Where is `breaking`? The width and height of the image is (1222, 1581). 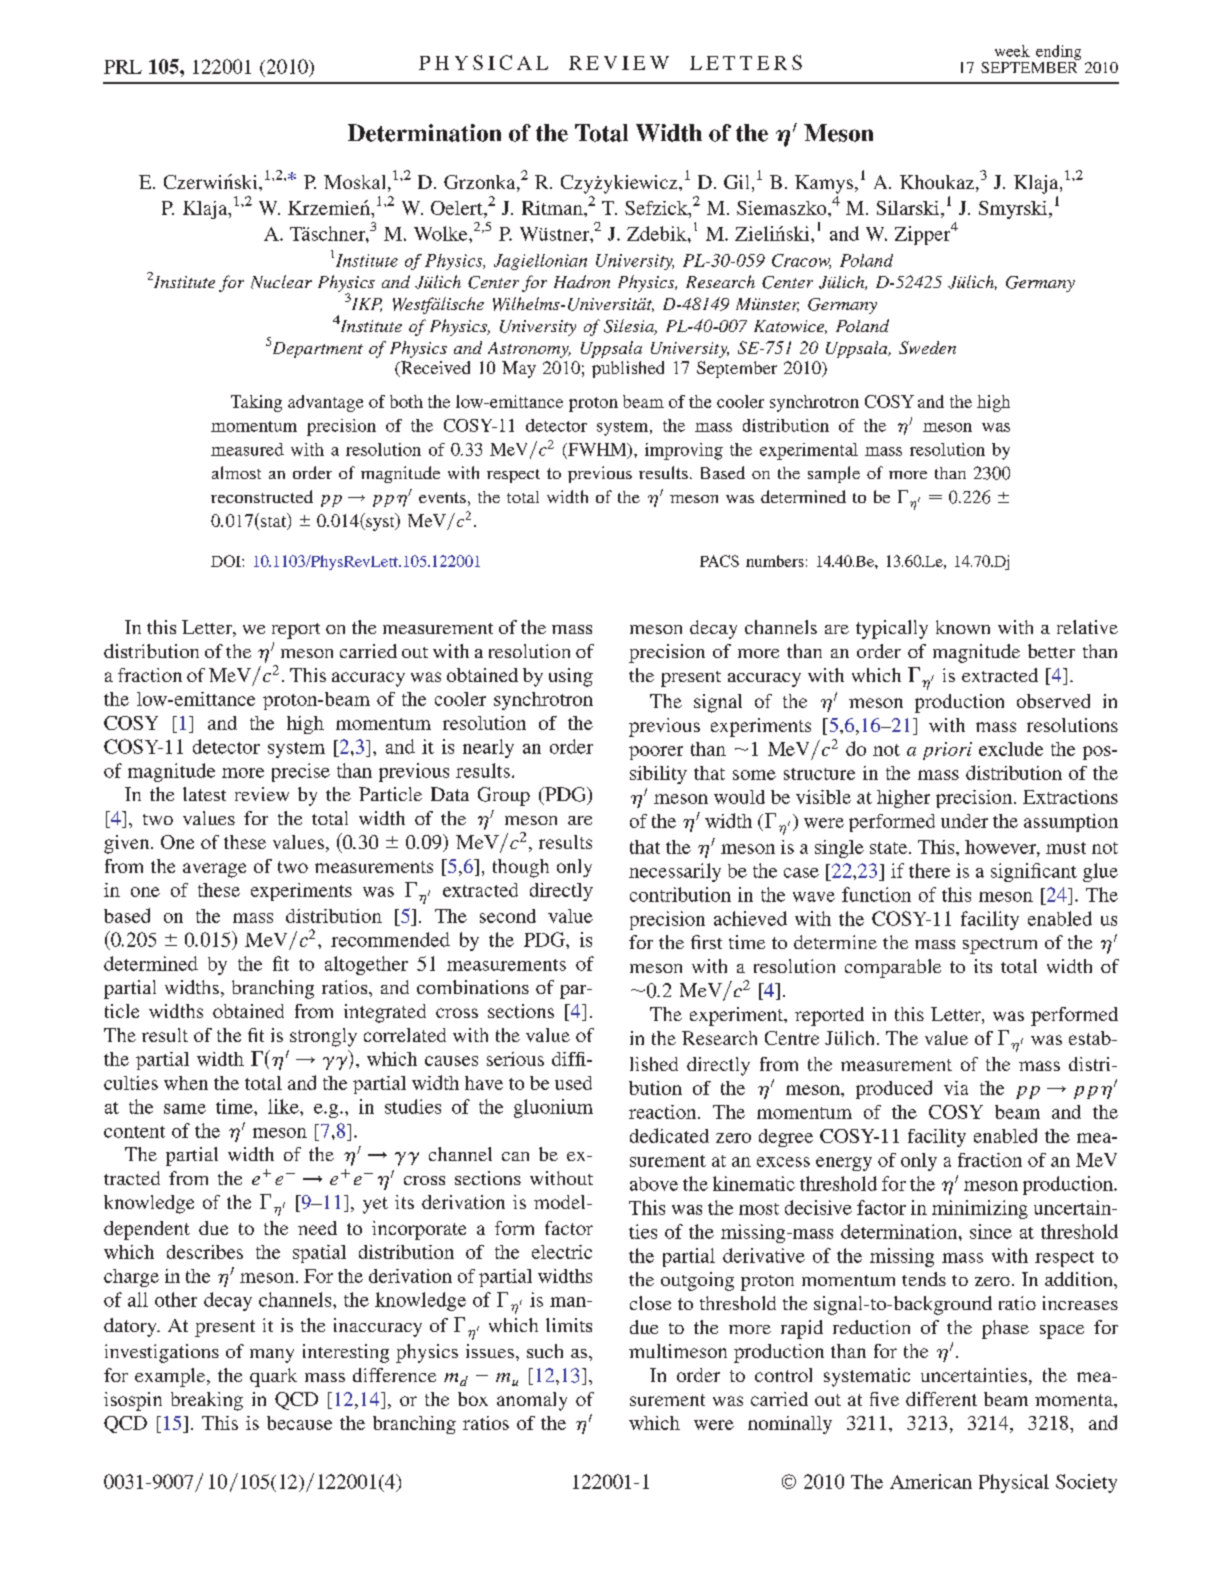
breaking is located at coordinates (207, 1401).
